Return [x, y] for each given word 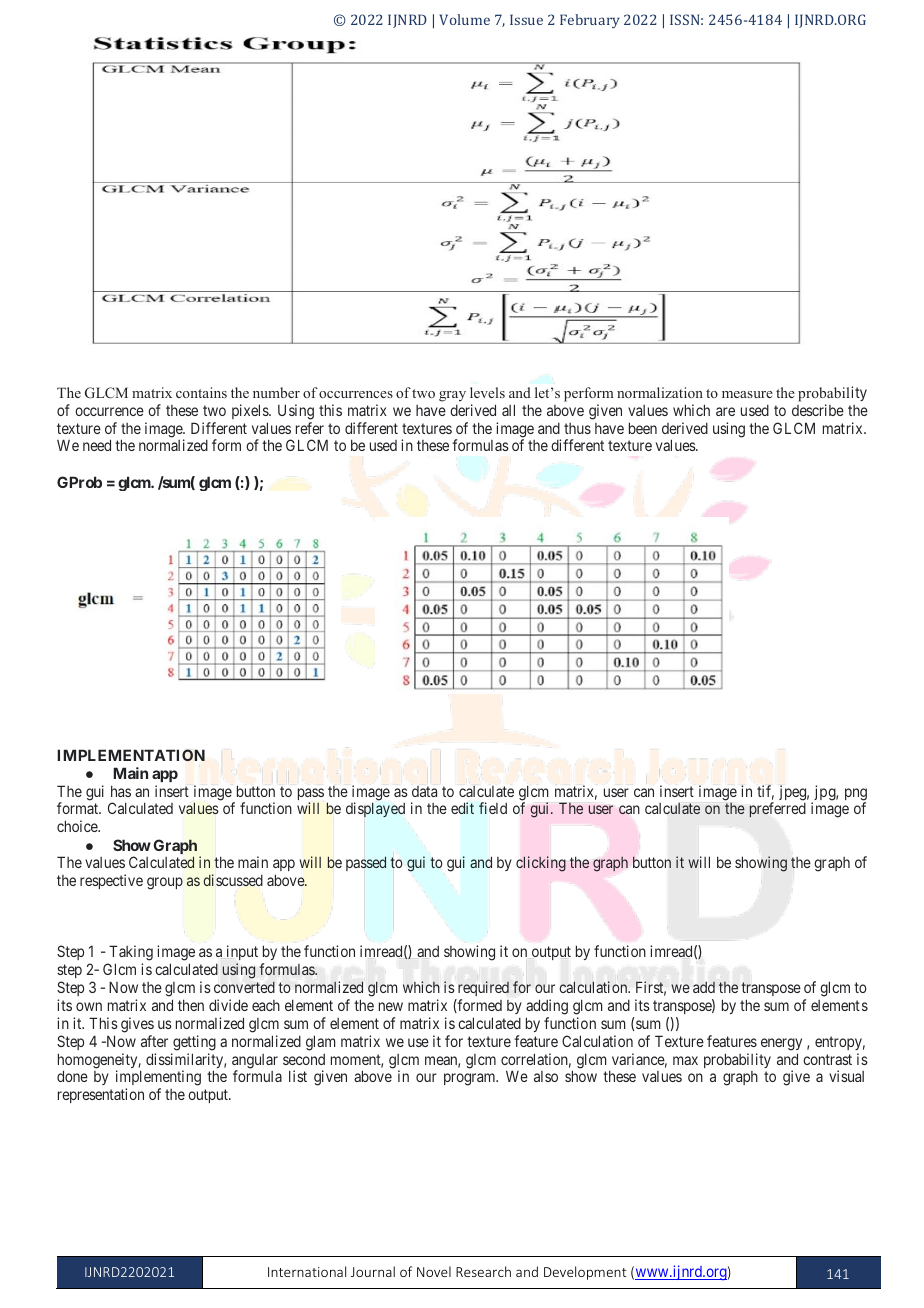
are [725, 411]
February [590, 21]
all [508, 410]
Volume [464, 19]
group [165, 883]
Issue [526, 19]
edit [462, 808]
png [856, 795]
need [97, 445]
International [307, 1271]
